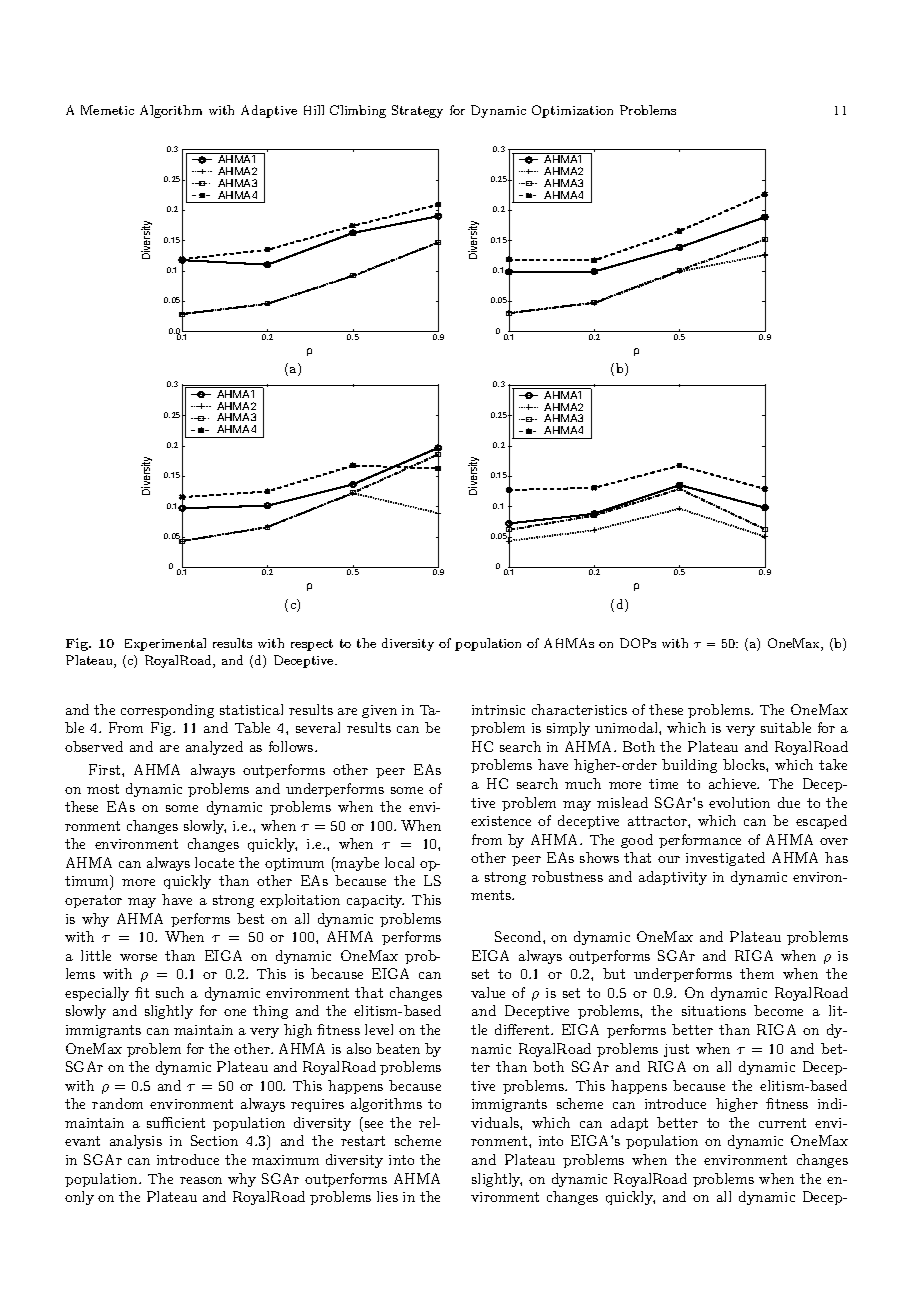  Describe the element at coordinates (498, 710) in the page. I see `intrinsic` at that location.
